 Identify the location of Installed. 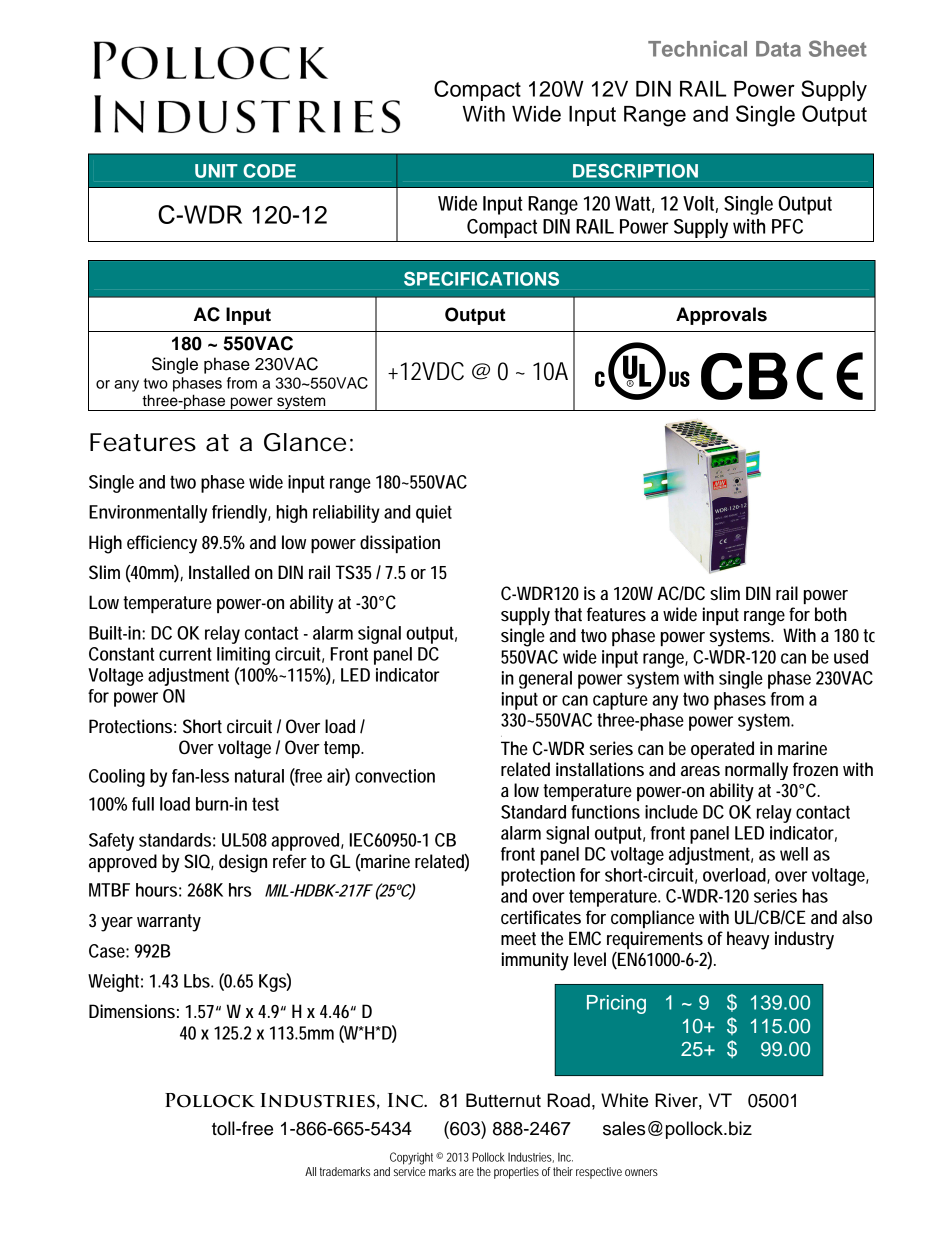
(219, 572).
